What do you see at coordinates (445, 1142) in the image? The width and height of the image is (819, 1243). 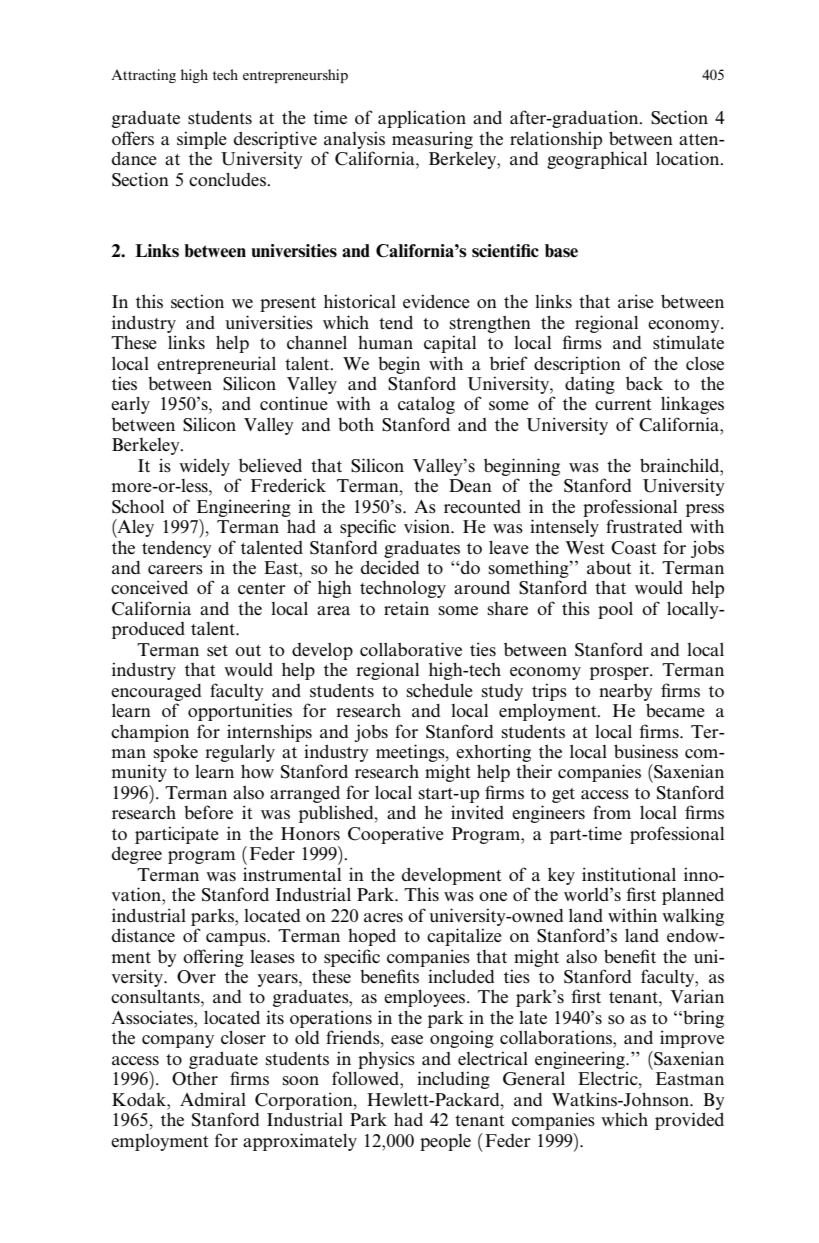 I see `people` at bounding box center [445, 1142].
